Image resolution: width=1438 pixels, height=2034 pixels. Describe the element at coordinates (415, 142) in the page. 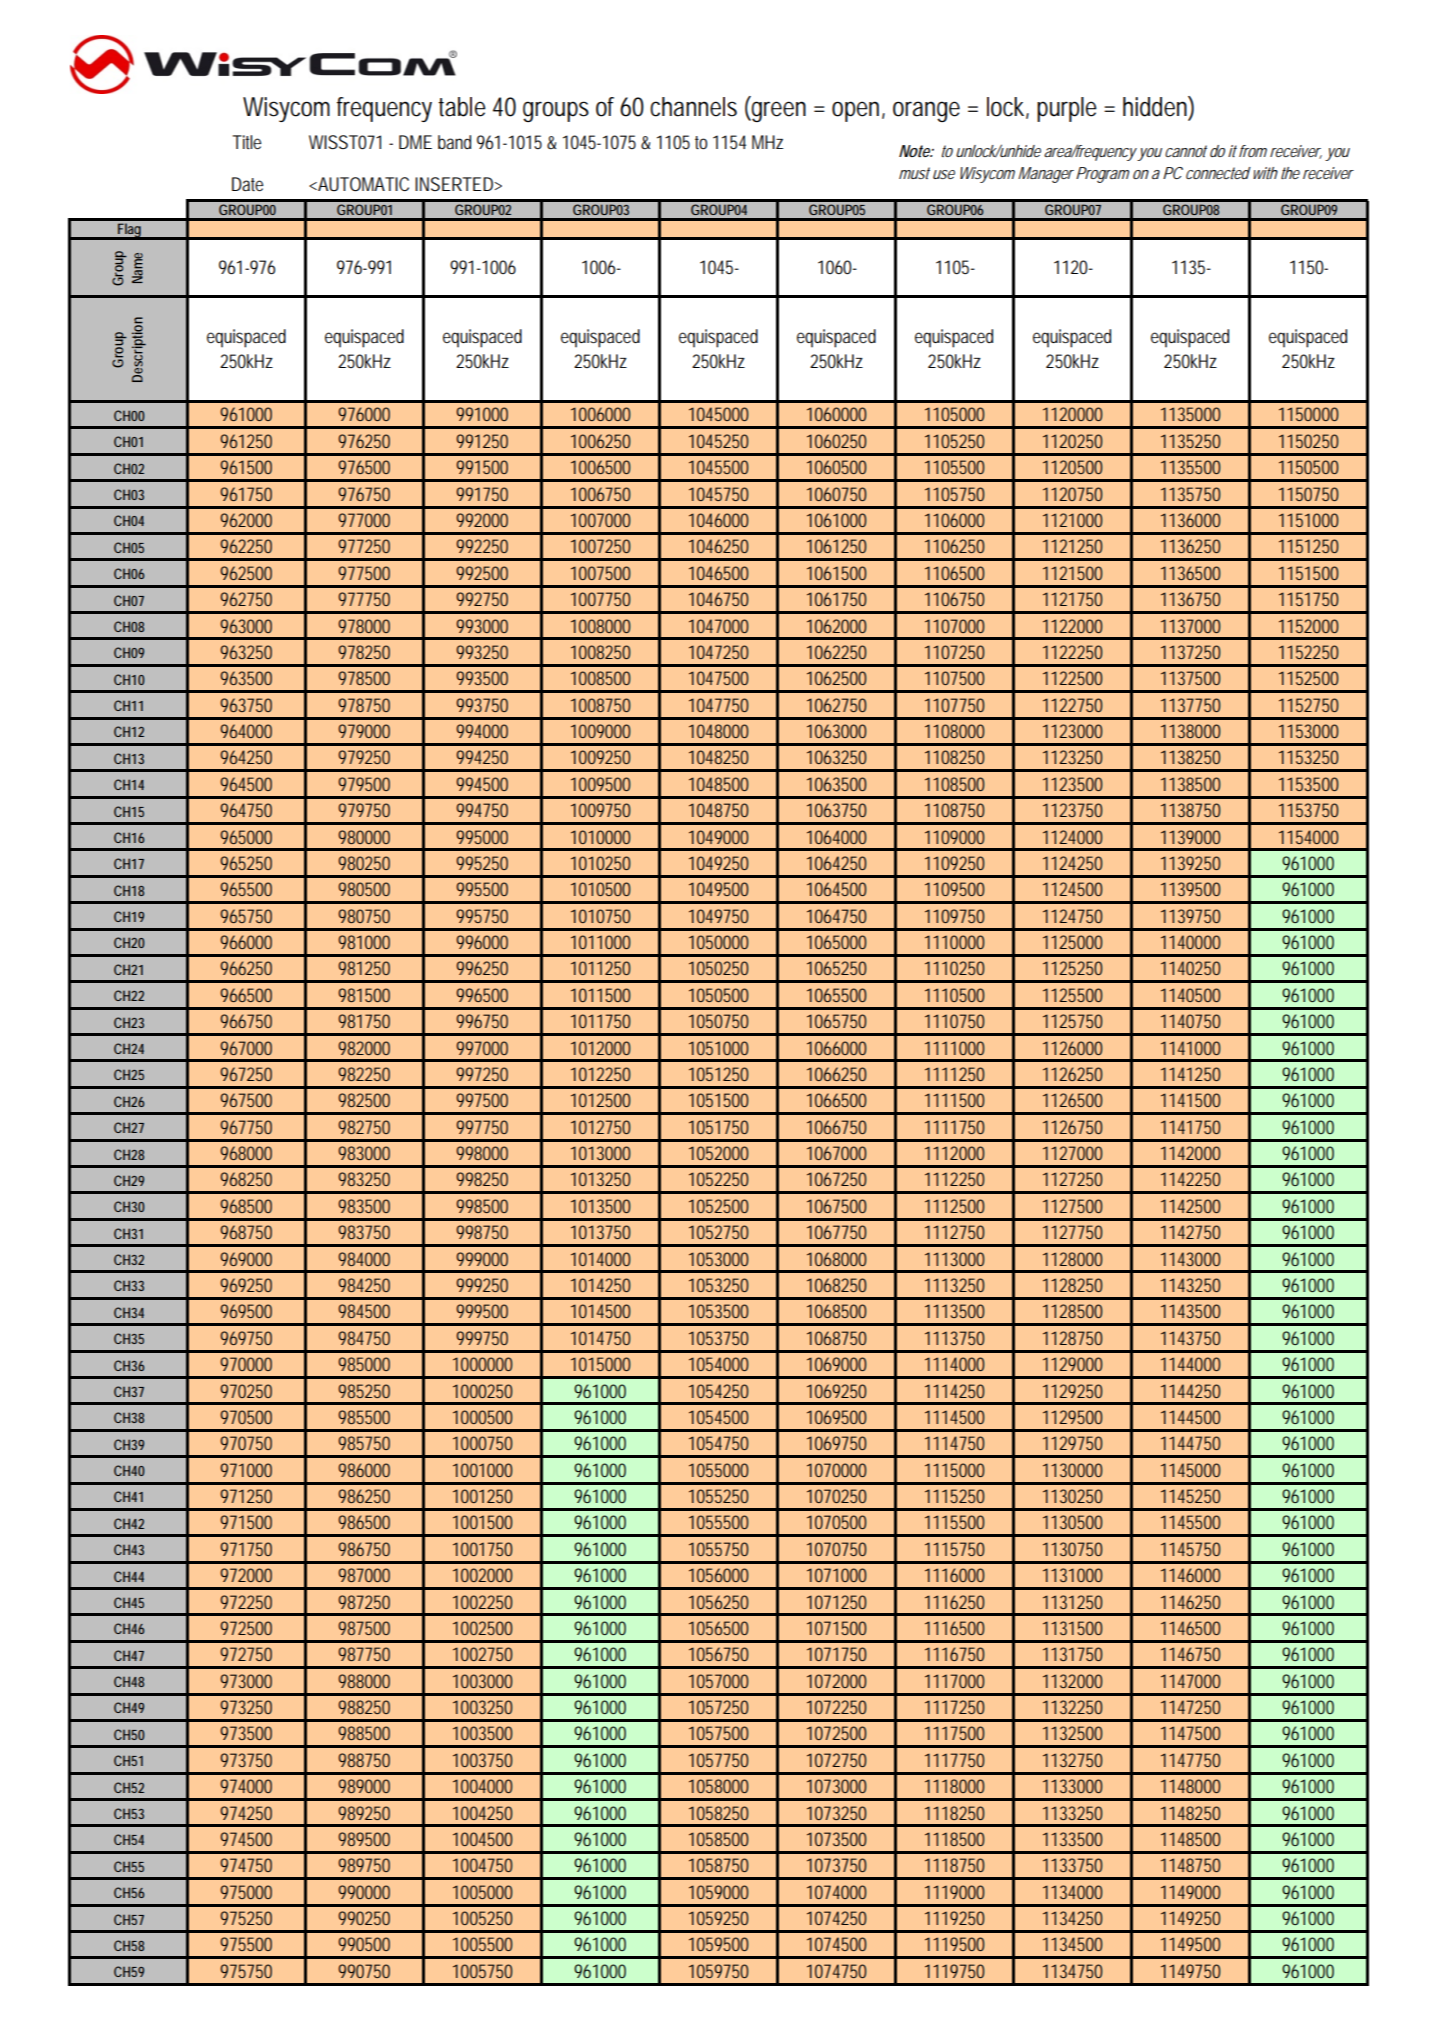

I see `DME` at that location.
